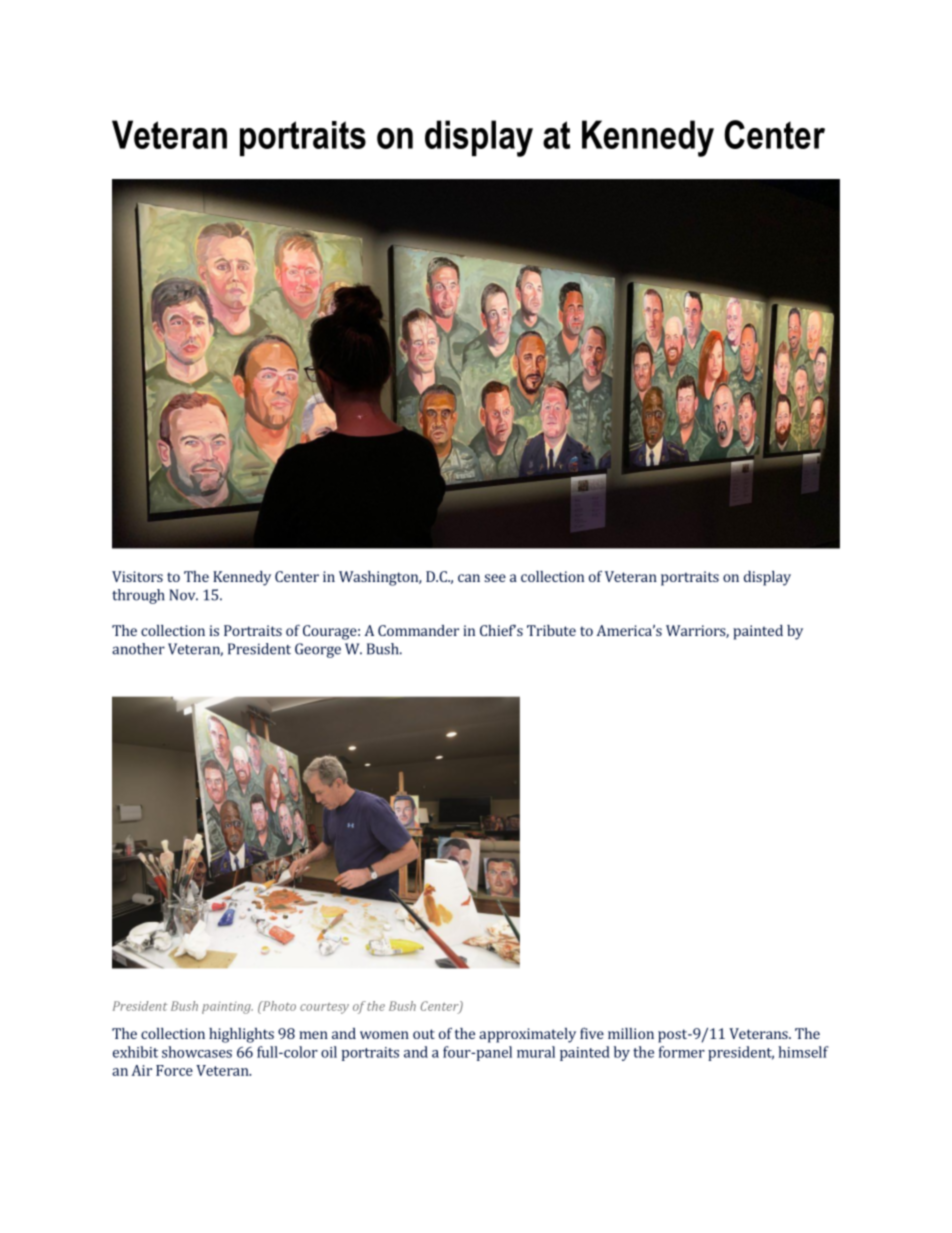 Image resolution: width=952 pixels, height=1233 pixels. I want to click on million, so click(631, 1033).
